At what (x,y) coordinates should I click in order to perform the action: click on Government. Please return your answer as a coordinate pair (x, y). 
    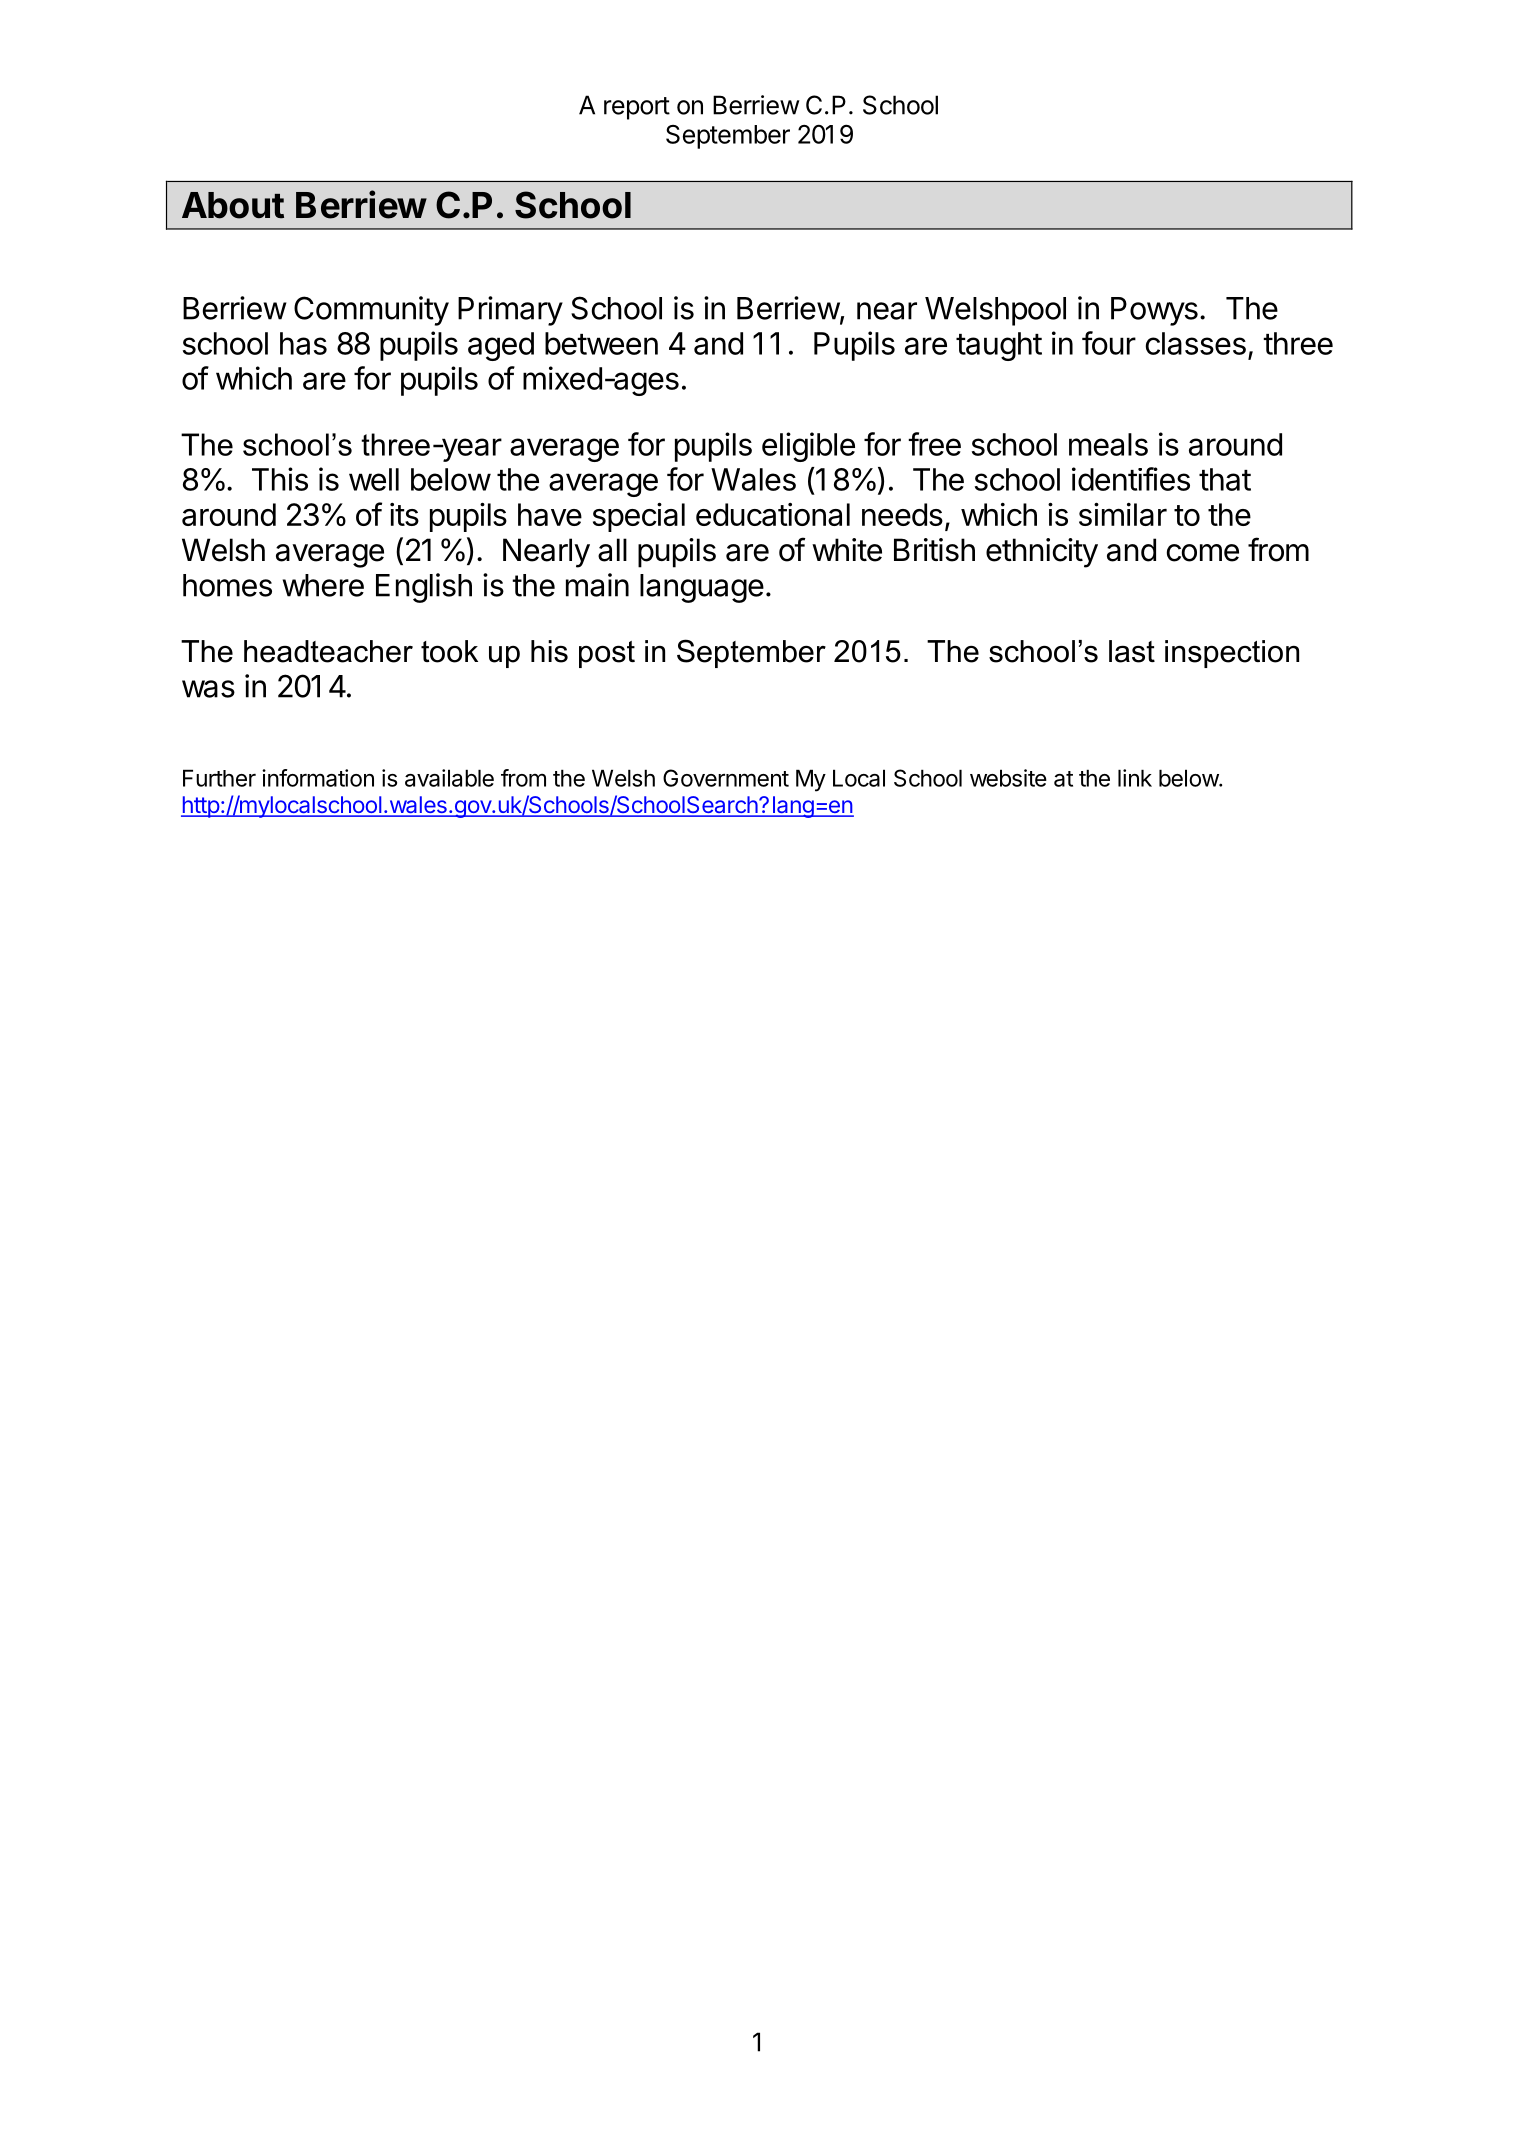
    Looking at the image, I should click on (726, 778).
